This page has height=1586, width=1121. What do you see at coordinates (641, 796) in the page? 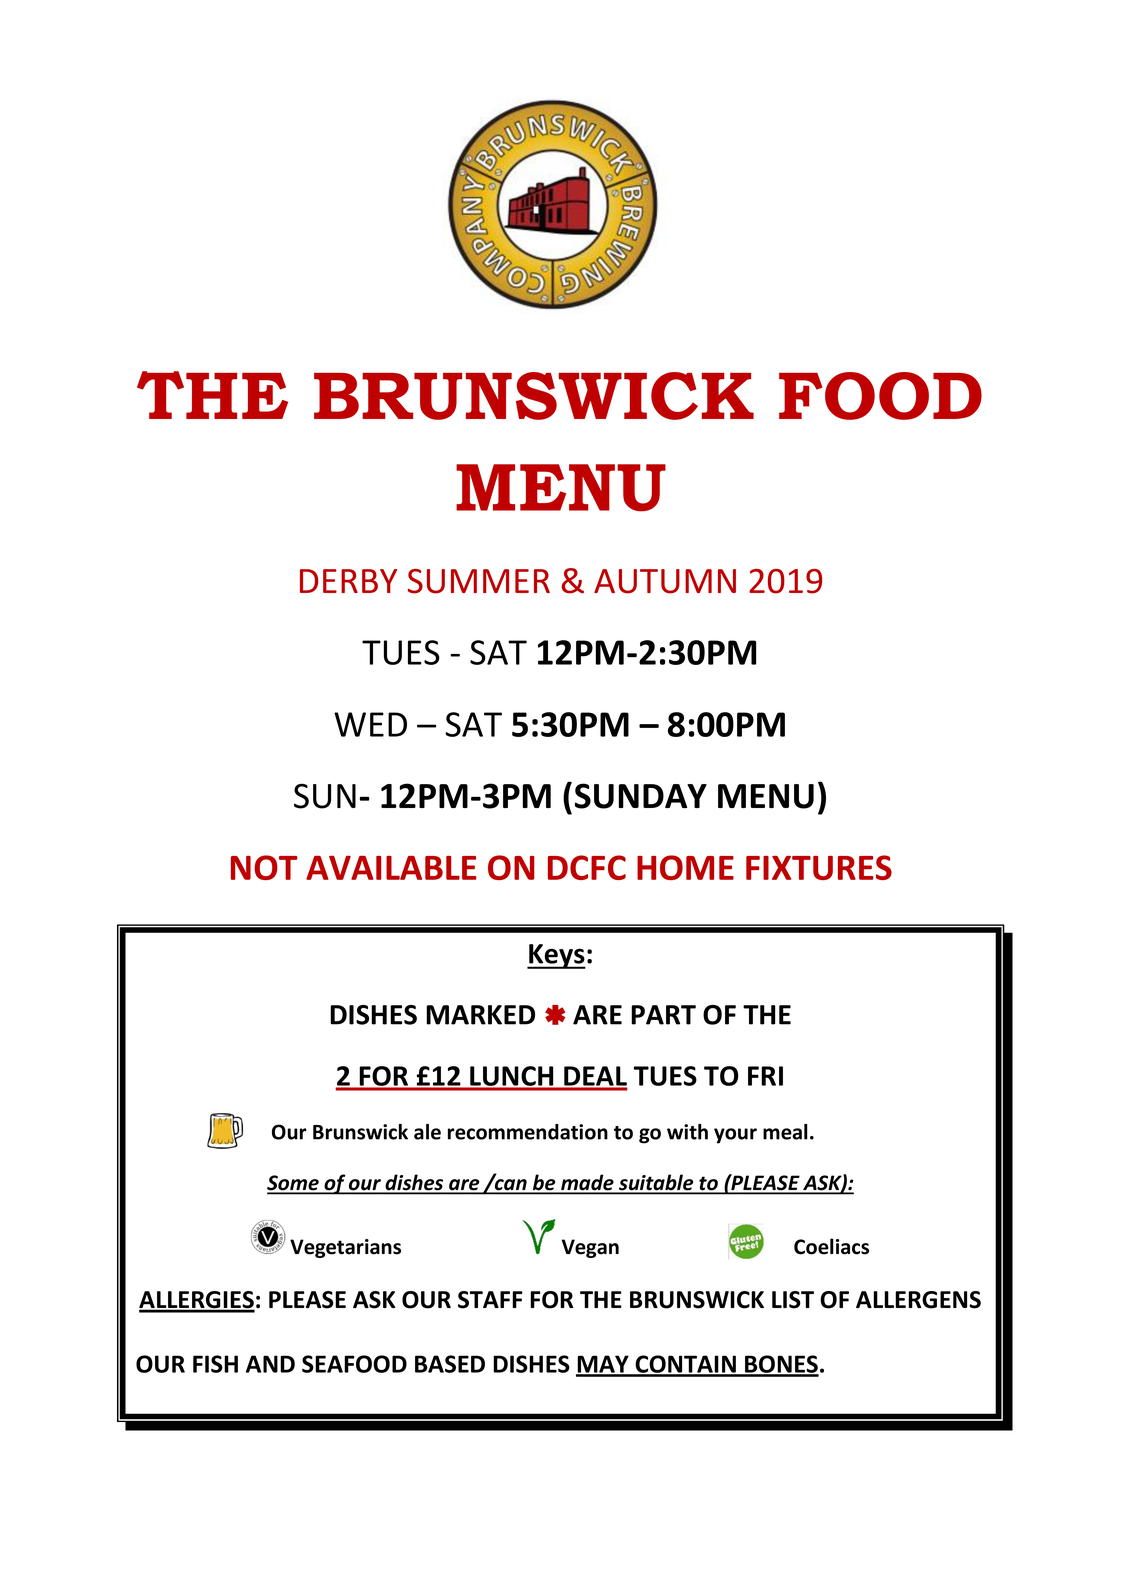
I see `SUNDAY` at bounding box center [641, 796].
